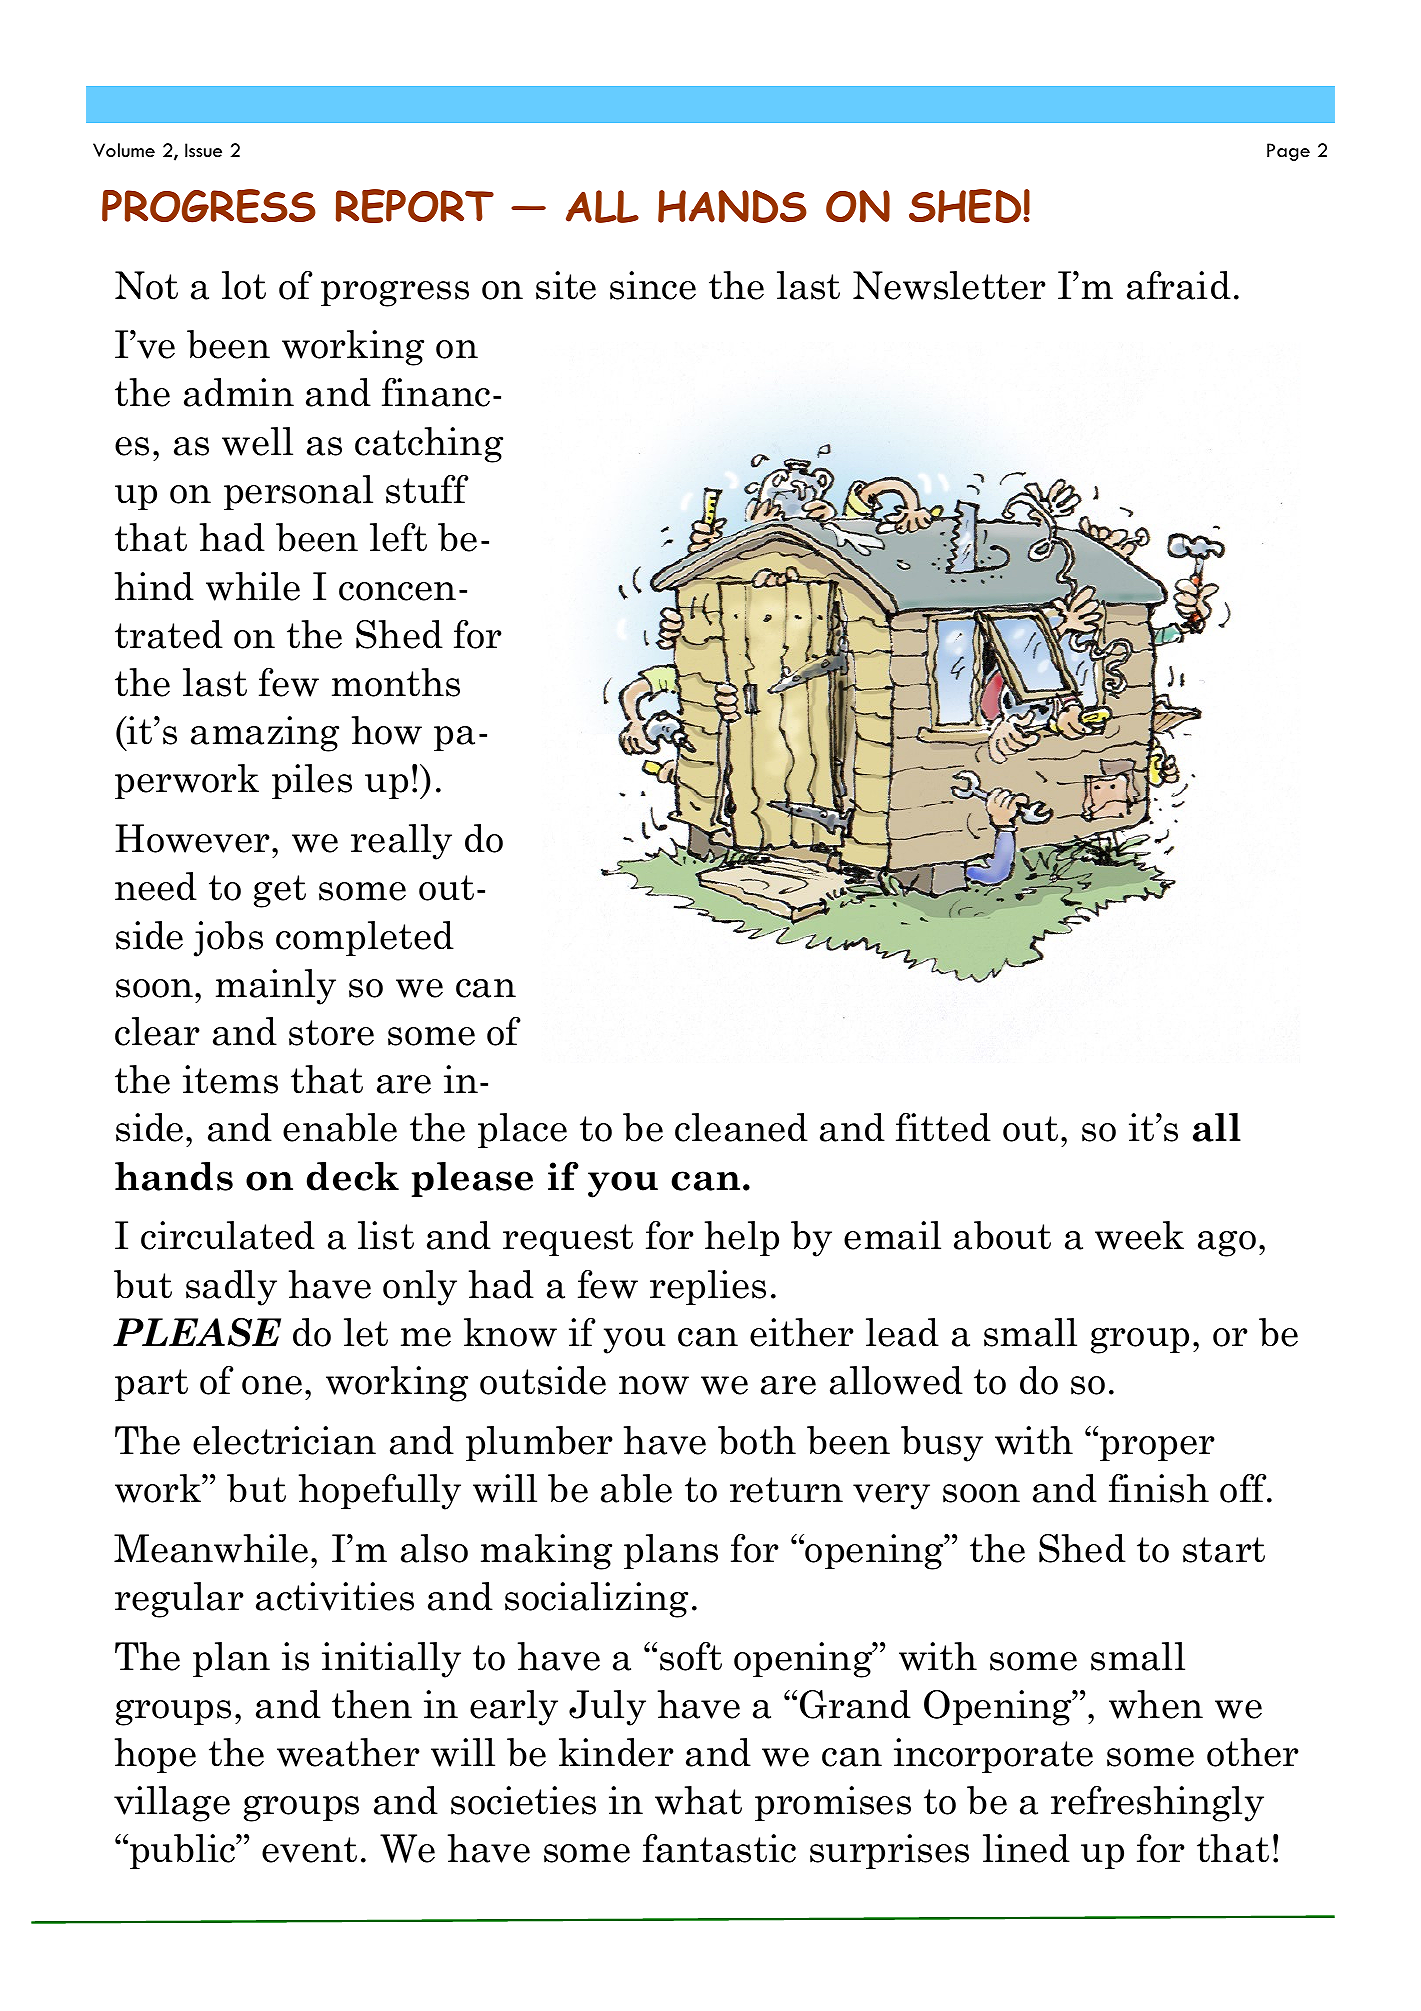  I want to click on fitted, so click(943, 1127).
